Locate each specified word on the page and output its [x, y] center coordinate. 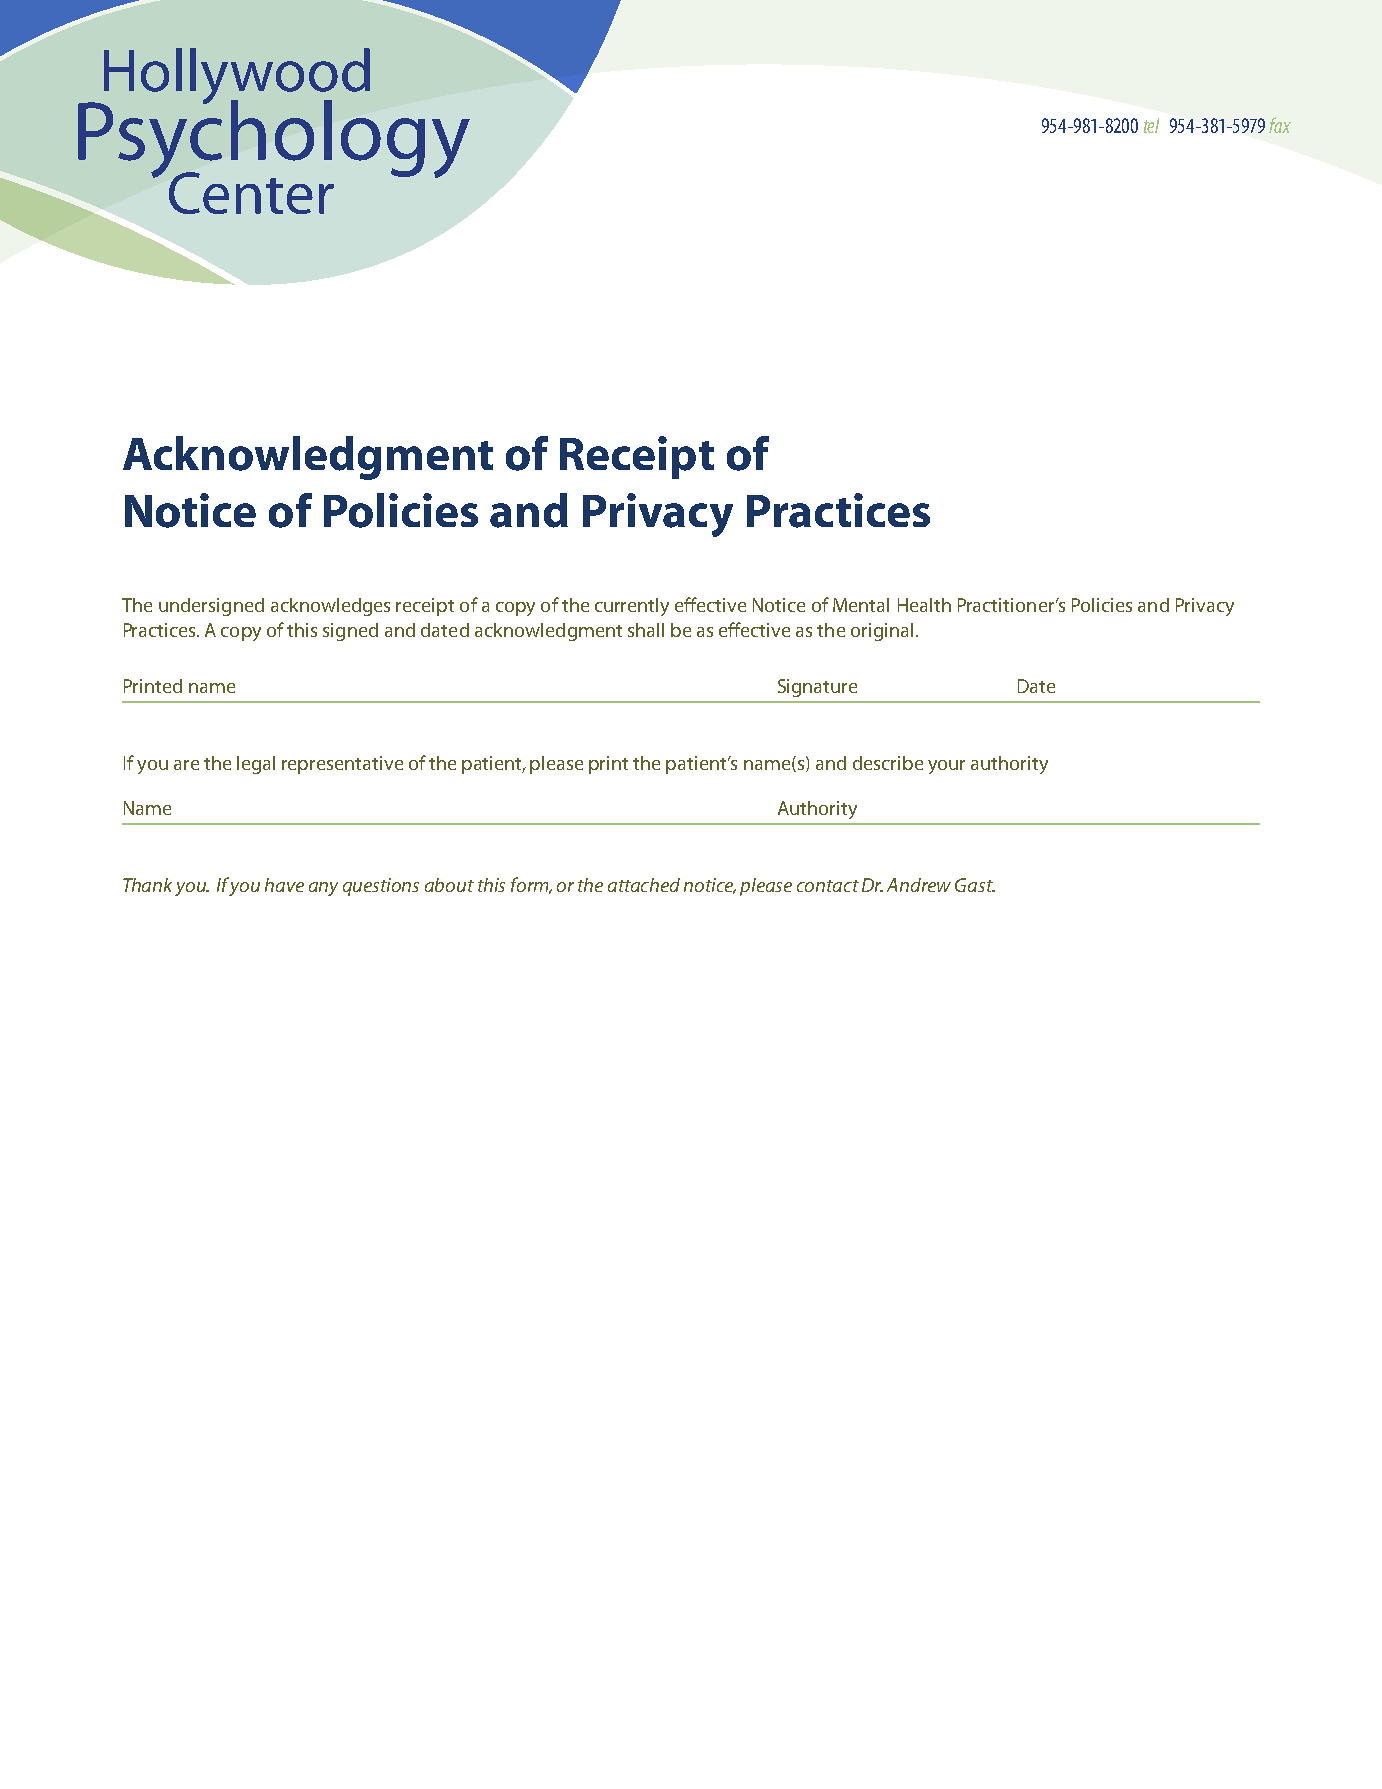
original [882, 632]
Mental [861, 605]
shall [646, 630]
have [284, 885]
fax [1280, 125]
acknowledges [330, 607]
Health [924, 605]
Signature [817, 688]
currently [632, 607]
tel [1151, 125]
